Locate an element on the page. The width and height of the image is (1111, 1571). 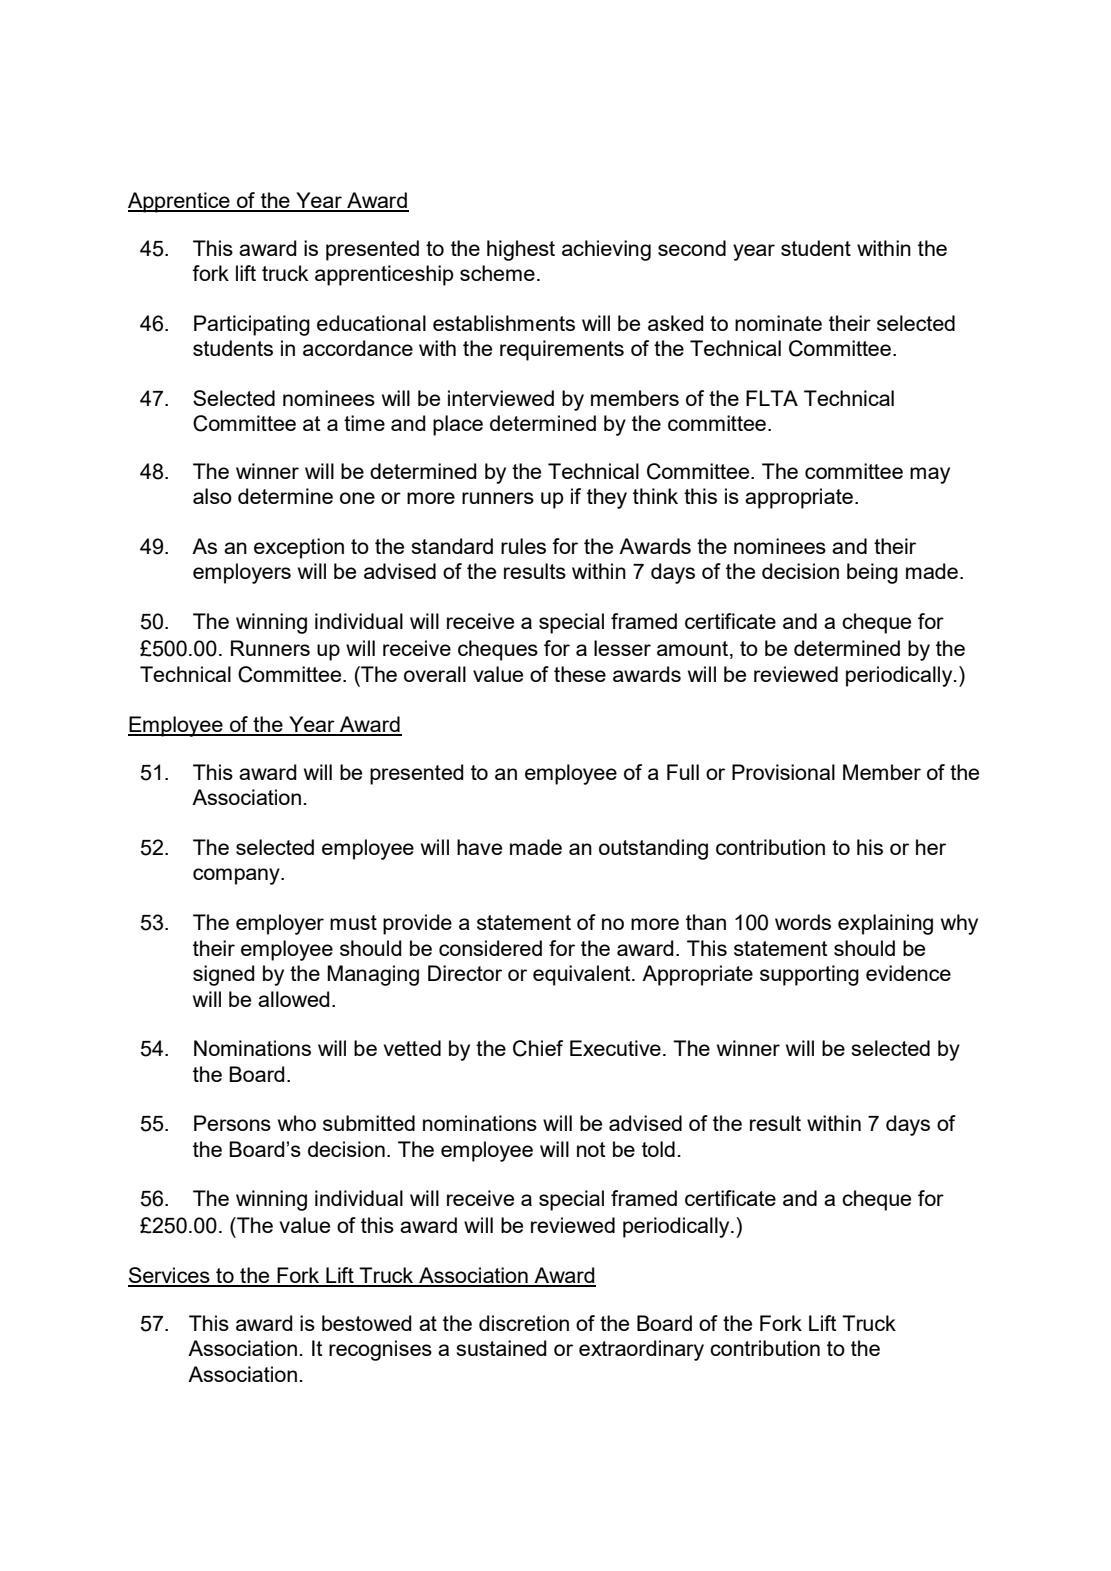
evidence is located at coordinates (908, 973).
